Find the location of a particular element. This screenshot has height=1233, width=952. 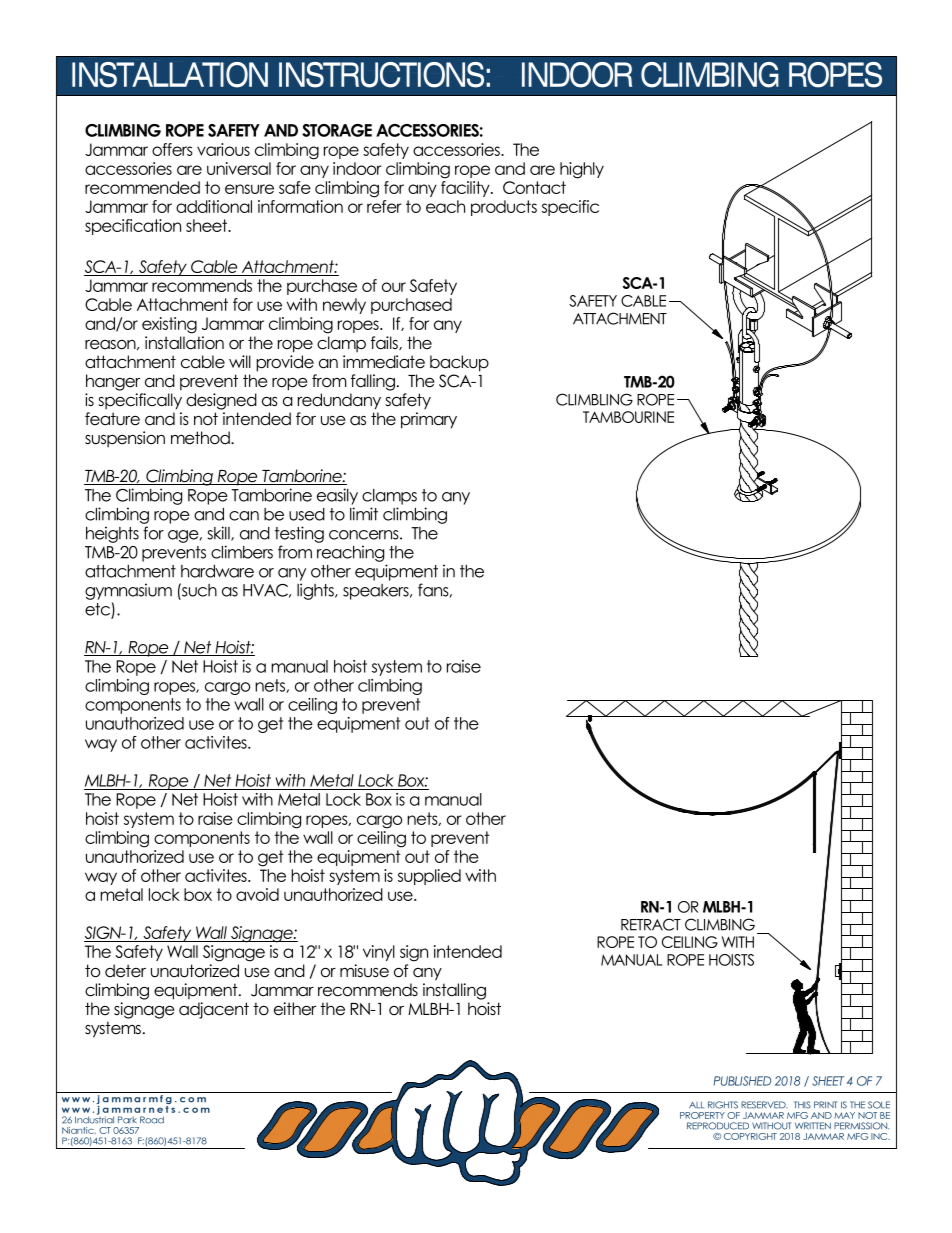

supplied is located at coordinates (429, 877).
